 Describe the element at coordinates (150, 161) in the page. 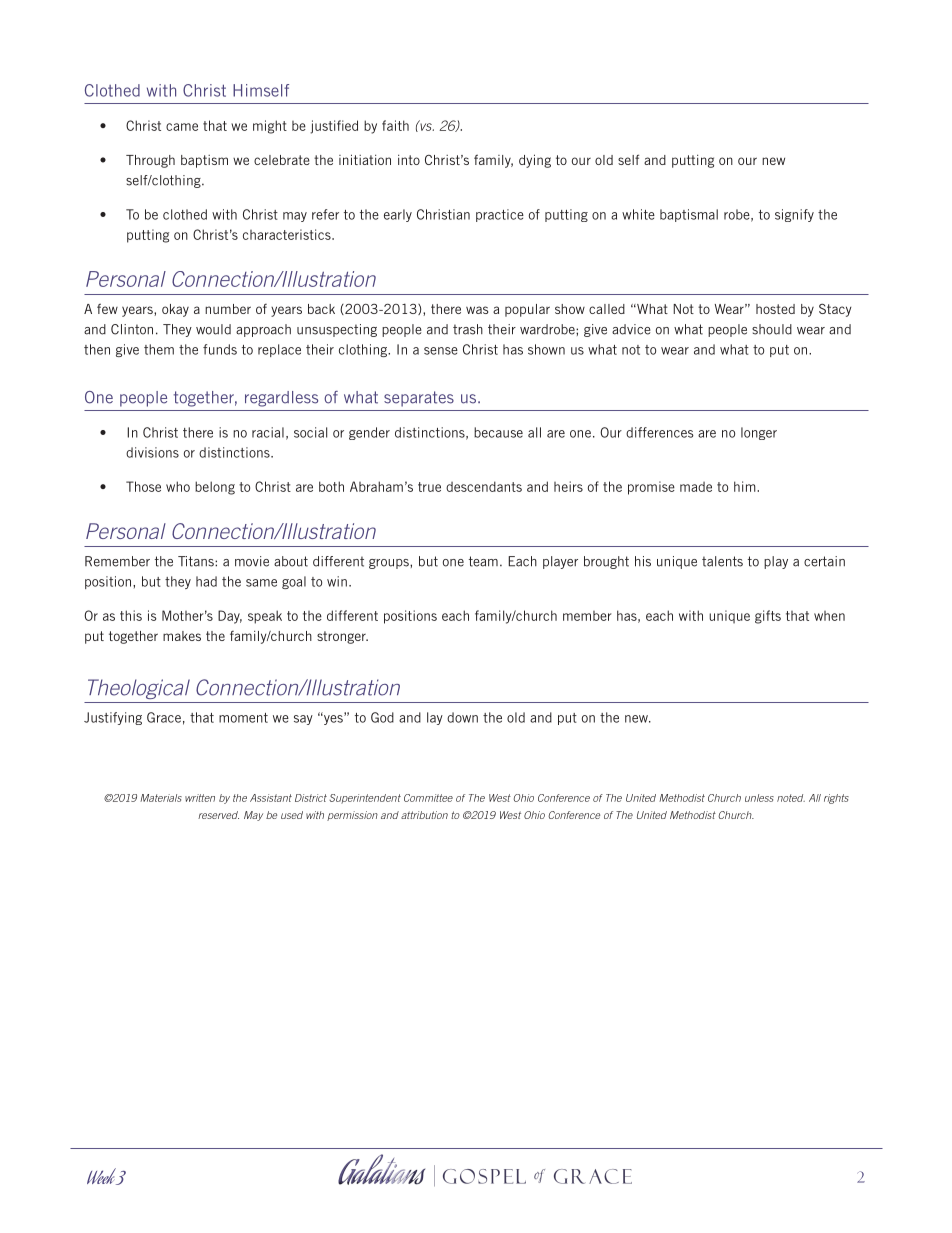

I see `Through` at that location.
